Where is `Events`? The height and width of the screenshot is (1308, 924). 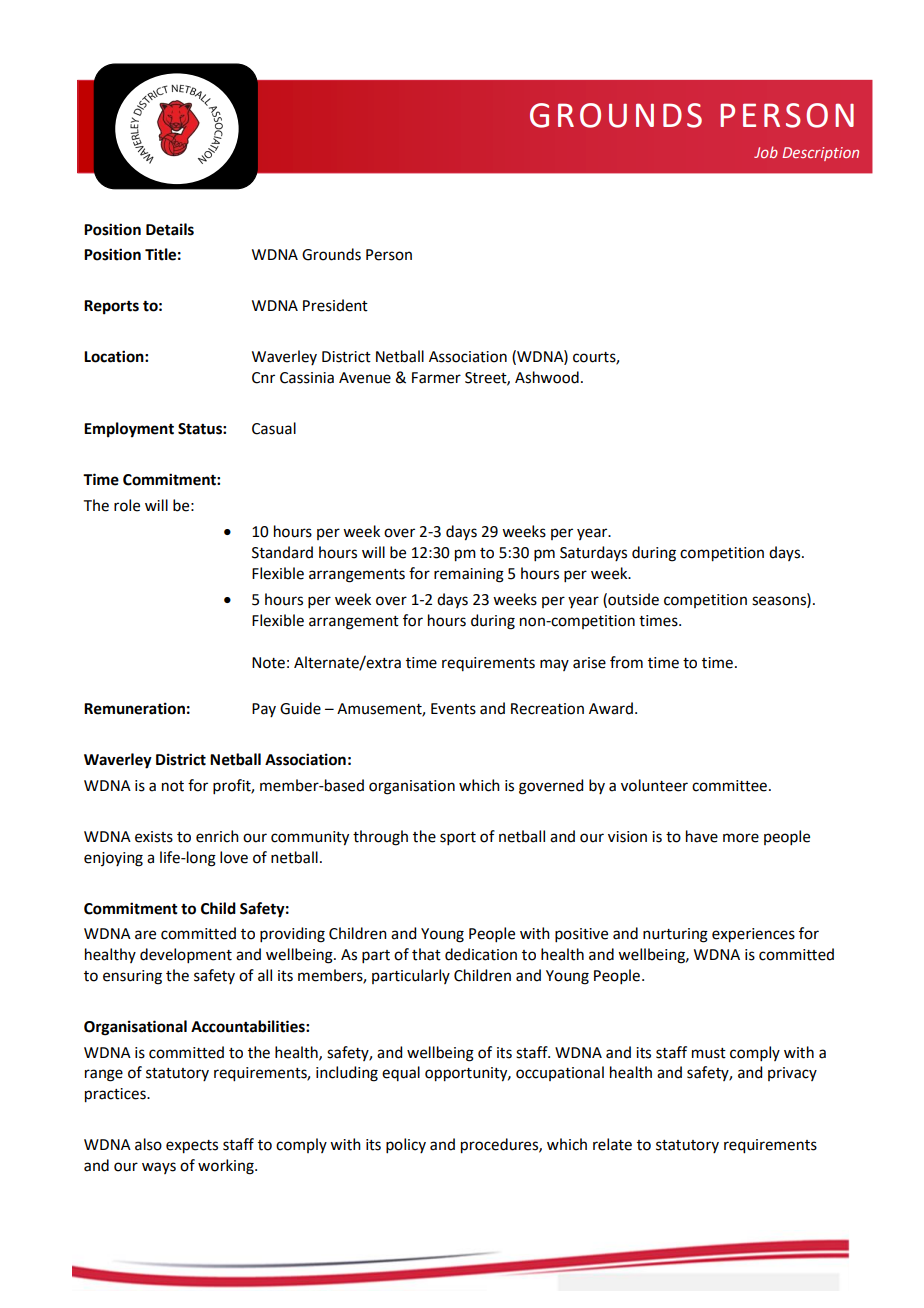 Events is located at coordinates (453, 709).
